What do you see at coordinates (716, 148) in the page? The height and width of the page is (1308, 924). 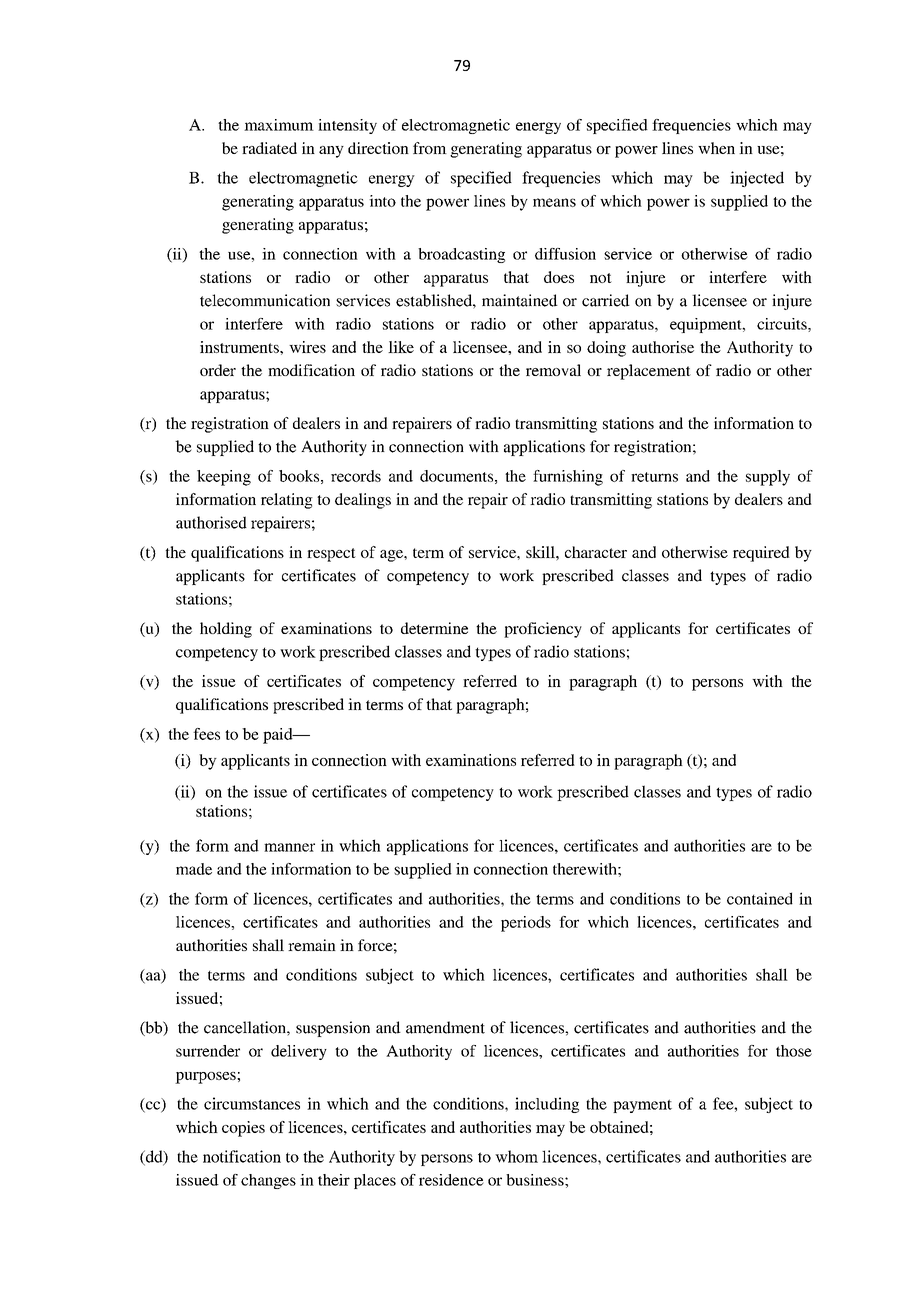 I see `when` at bounding box center [716, 148].
